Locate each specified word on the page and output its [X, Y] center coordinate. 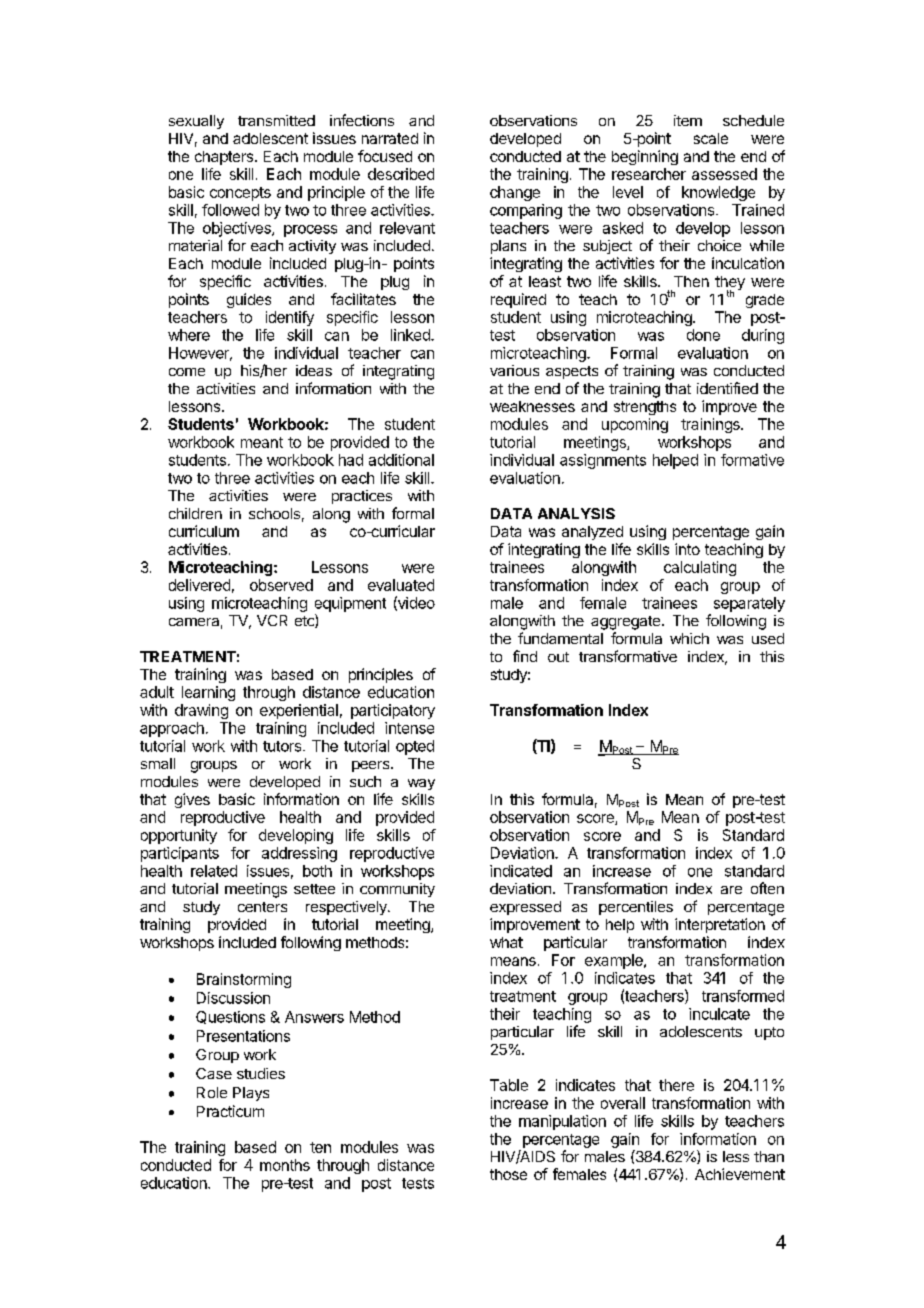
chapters [224, 158]
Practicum [230, 1111]
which [689, 638]
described [401, 174]
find [525, 656]
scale [711, 138]
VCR [272, 620]
